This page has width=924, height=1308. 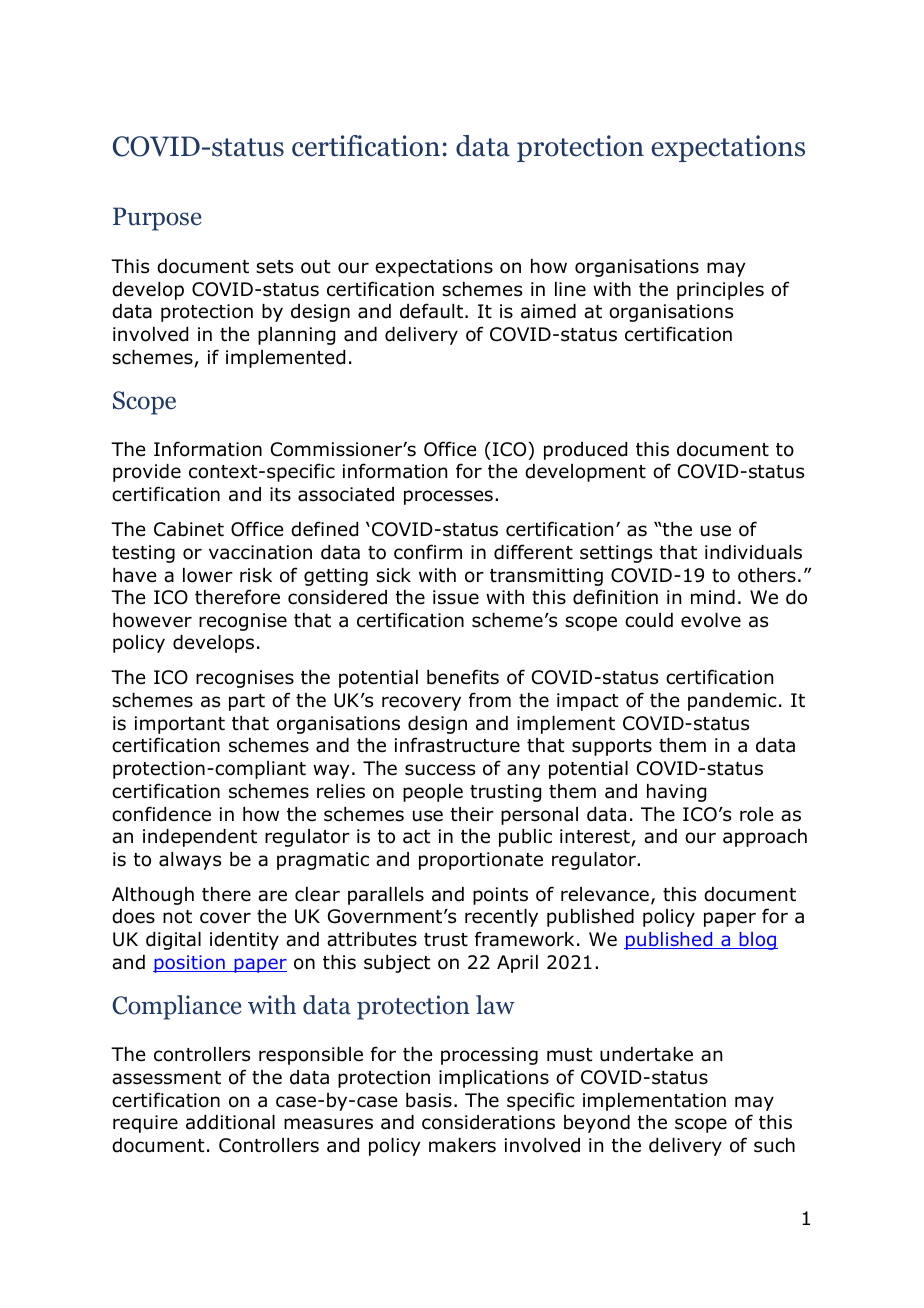 I want to click on part, so click(x=247, y=702).
